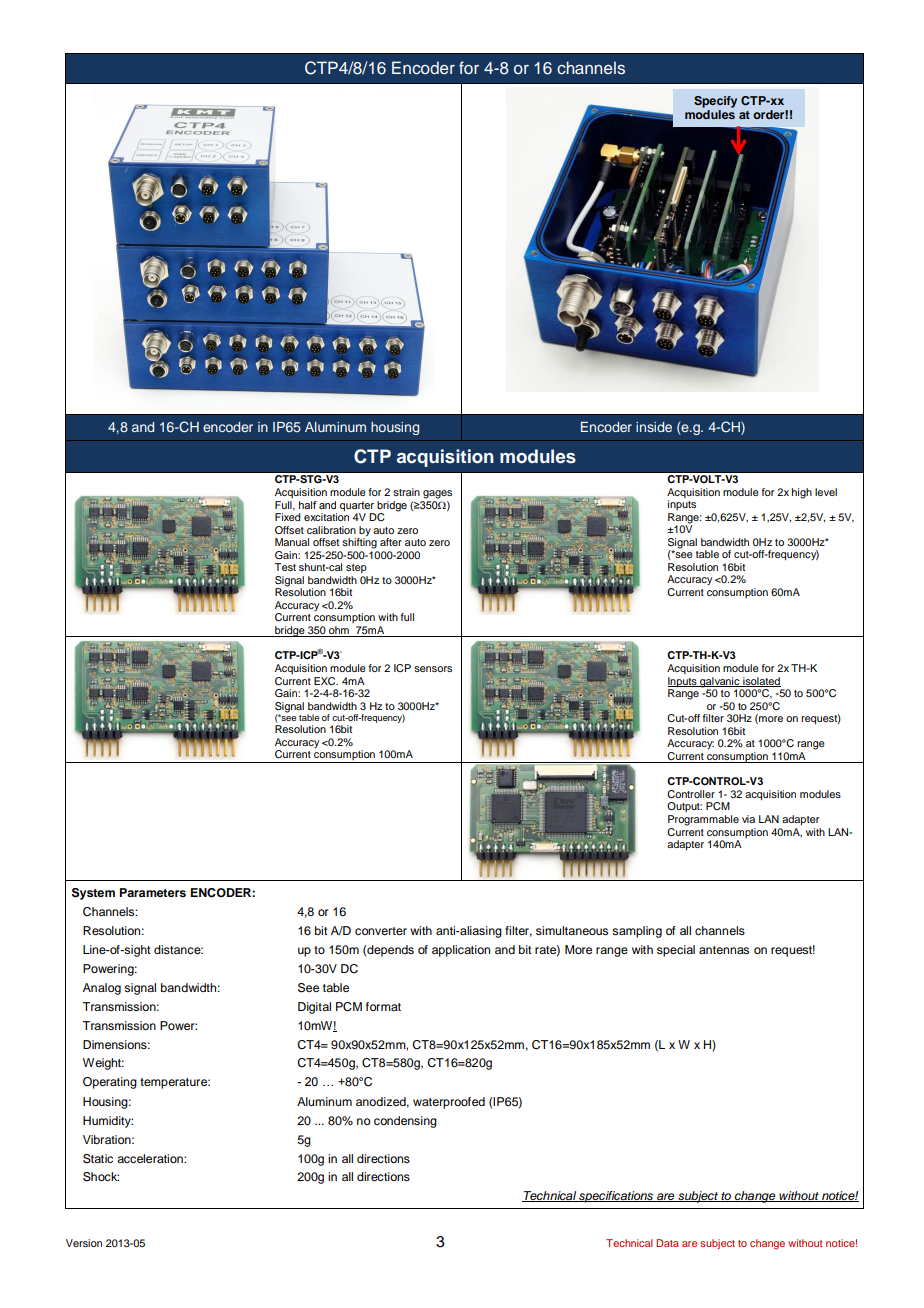 The image size is (924, 1308). Describe the element at coordinates (308, 505) in the document. I see `half` at that location.
